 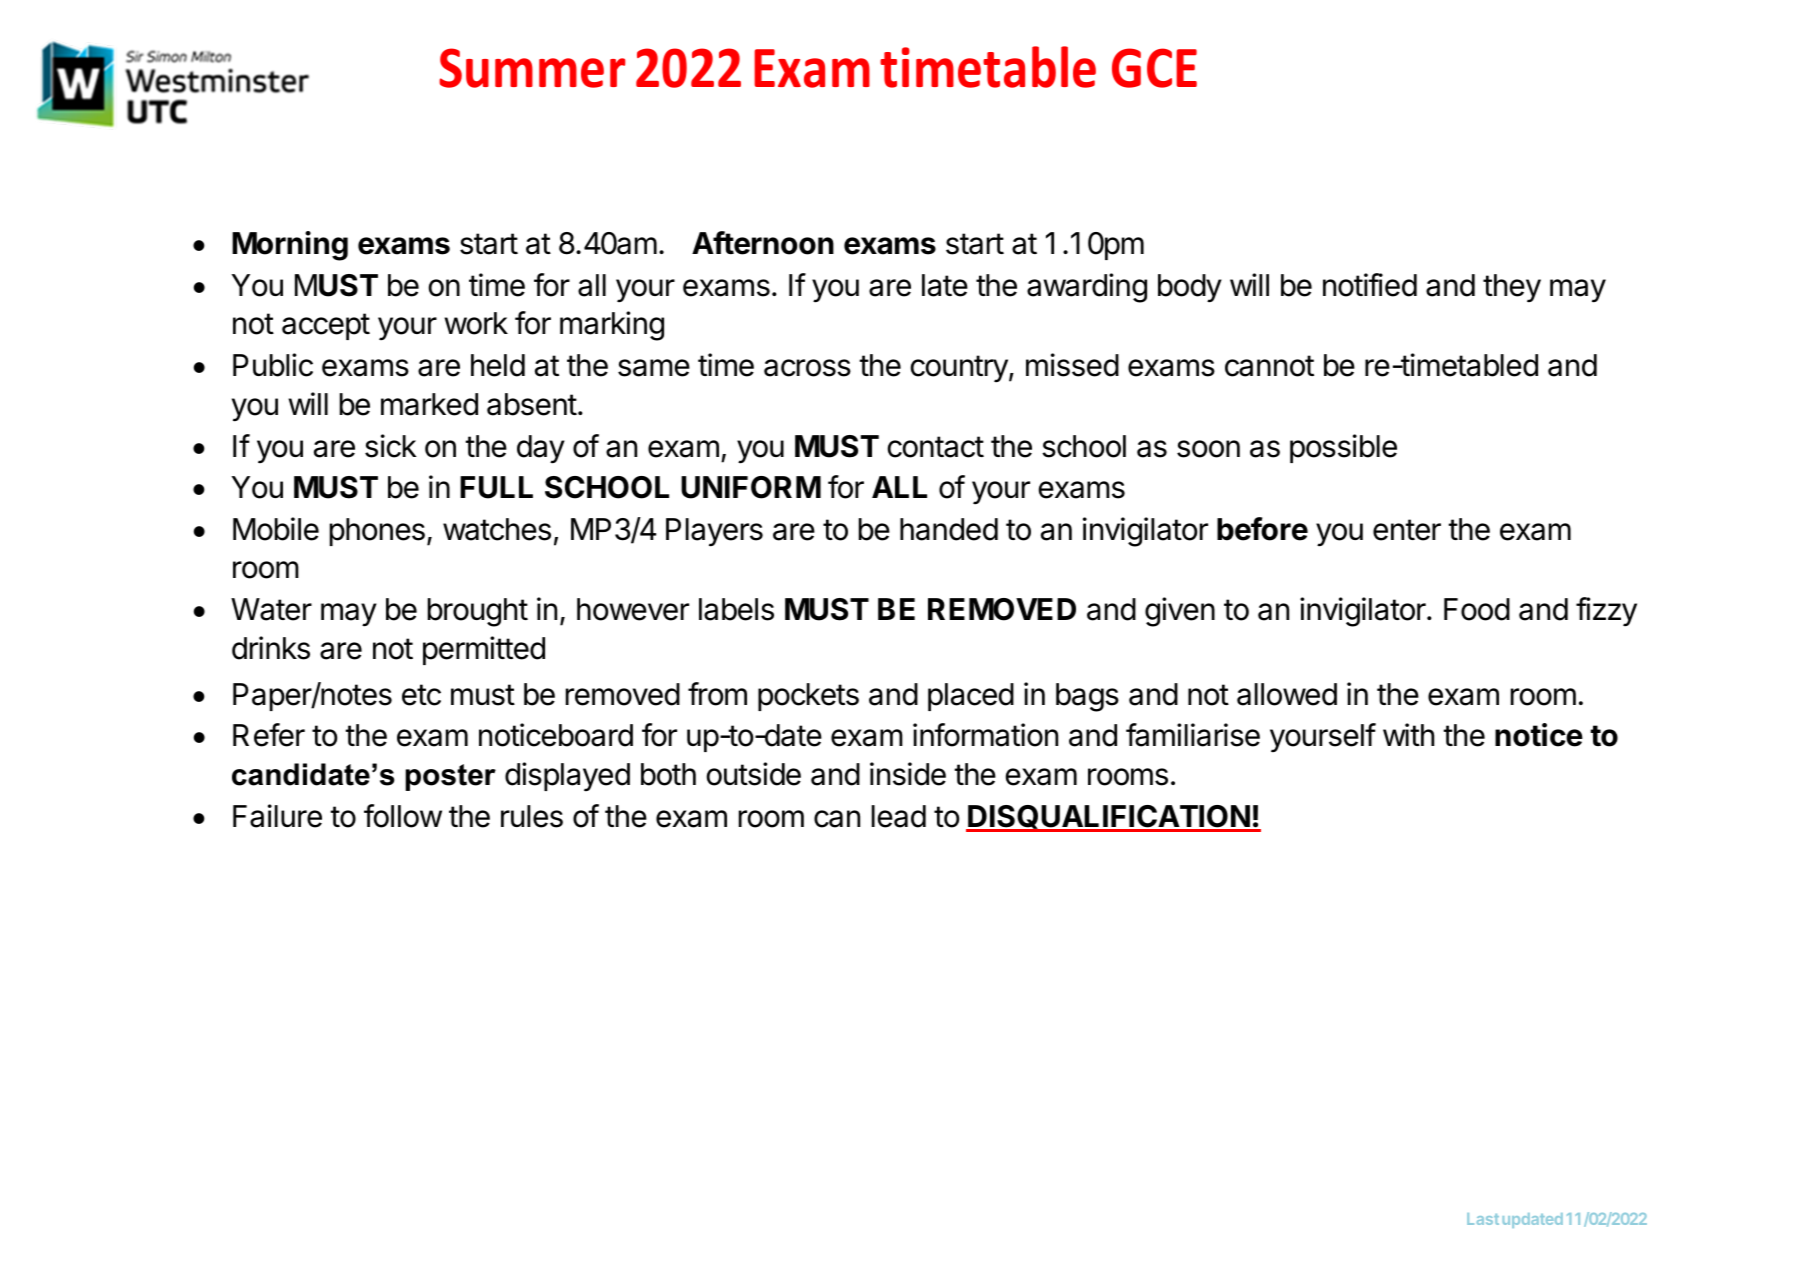 I want to click on inside, so click(x=908, y=774).
